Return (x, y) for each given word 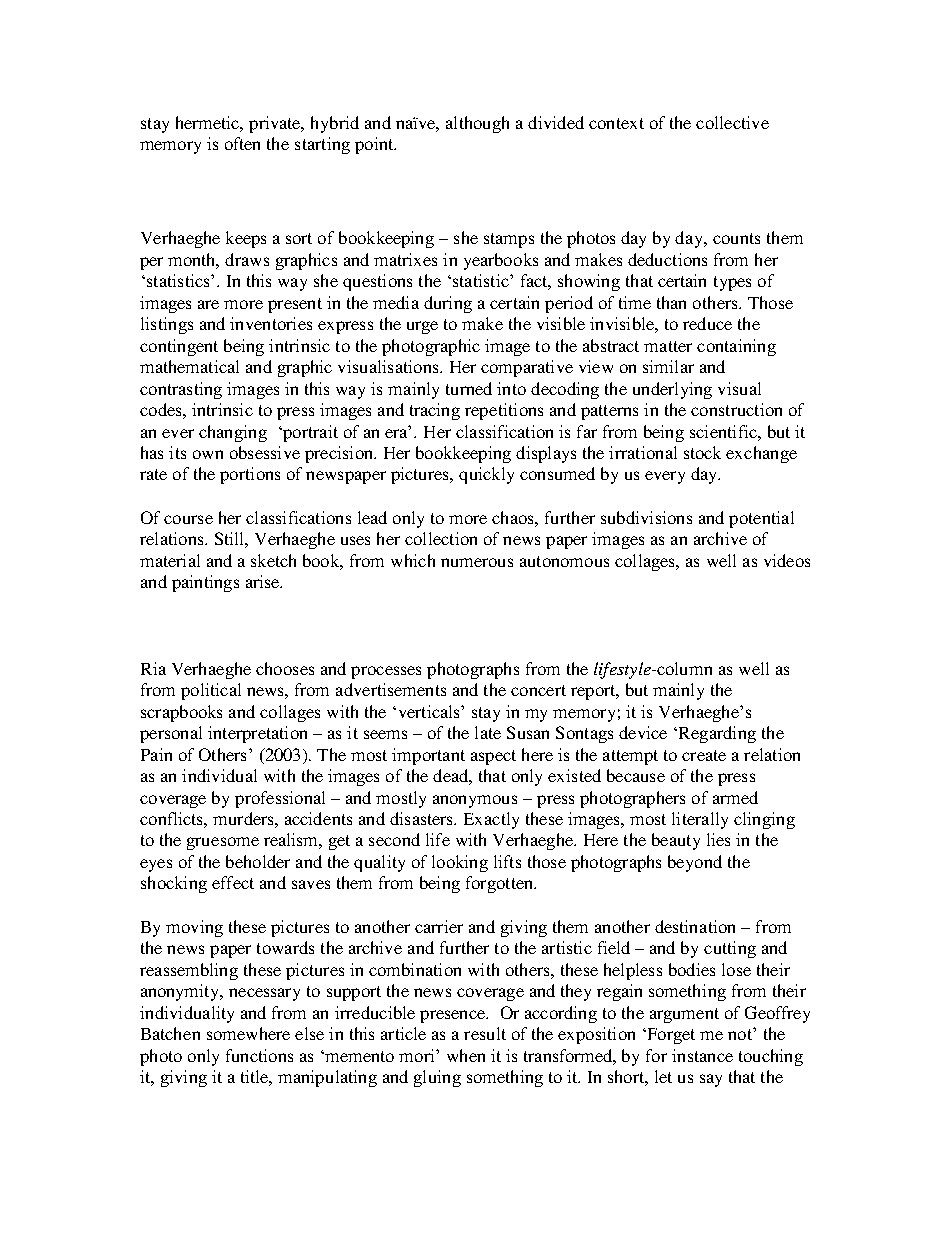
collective (732, 122)
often (242, 143)
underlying (672, 390)
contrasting (181, 390)
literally (700, 820)
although (477, 124)
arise (264, 581)
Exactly (491, 820)
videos (787, 560)
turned (469, 388)
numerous (477, 562)
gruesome (223, 843)
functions (259, 1055)
